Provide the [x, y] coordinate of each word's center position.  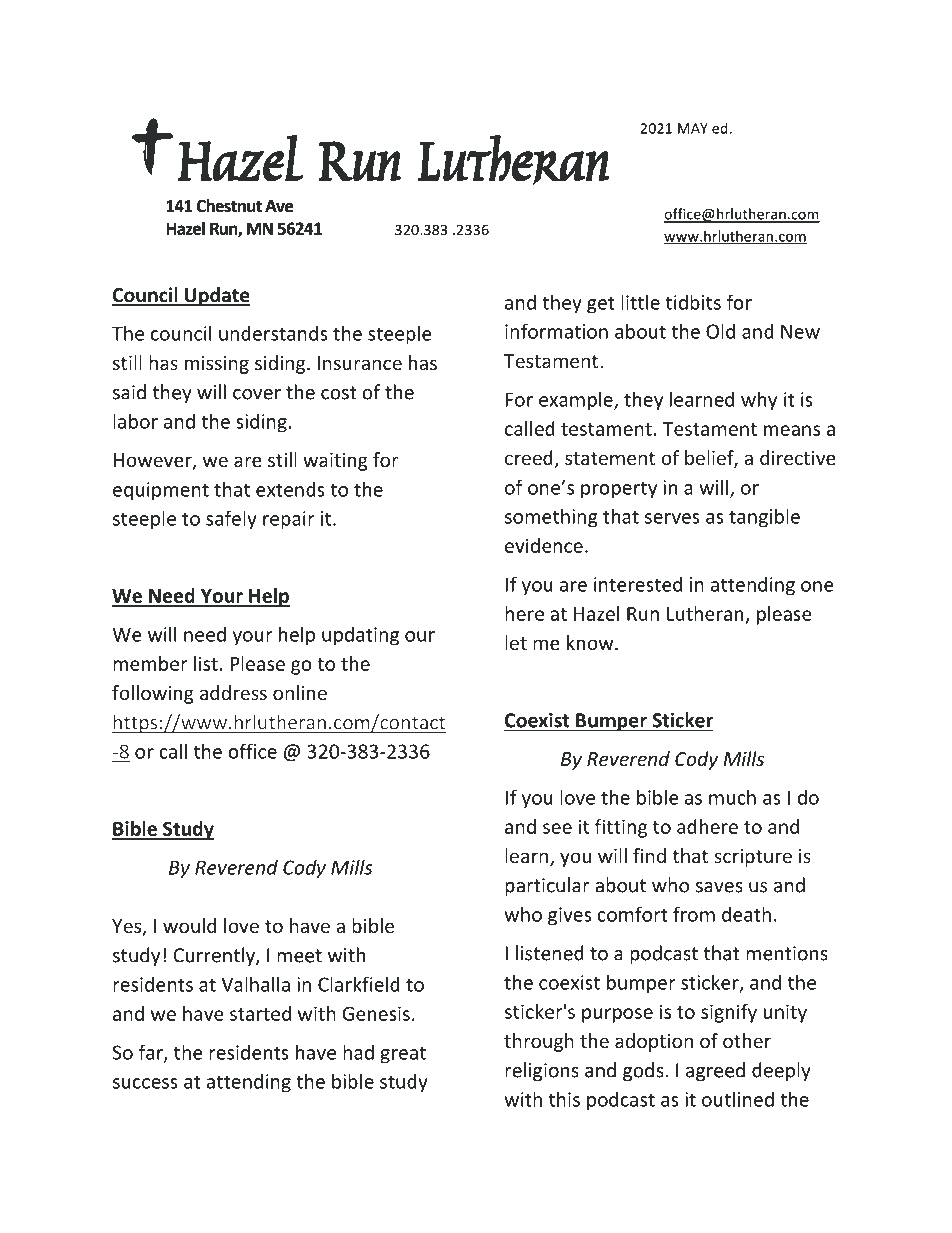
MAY [693, 128]
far [152, 1053]
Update [216, 296]
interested [638, 584]
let [516, 642]
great [403, 1055]
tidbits [693, 302]
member [150, 663]
